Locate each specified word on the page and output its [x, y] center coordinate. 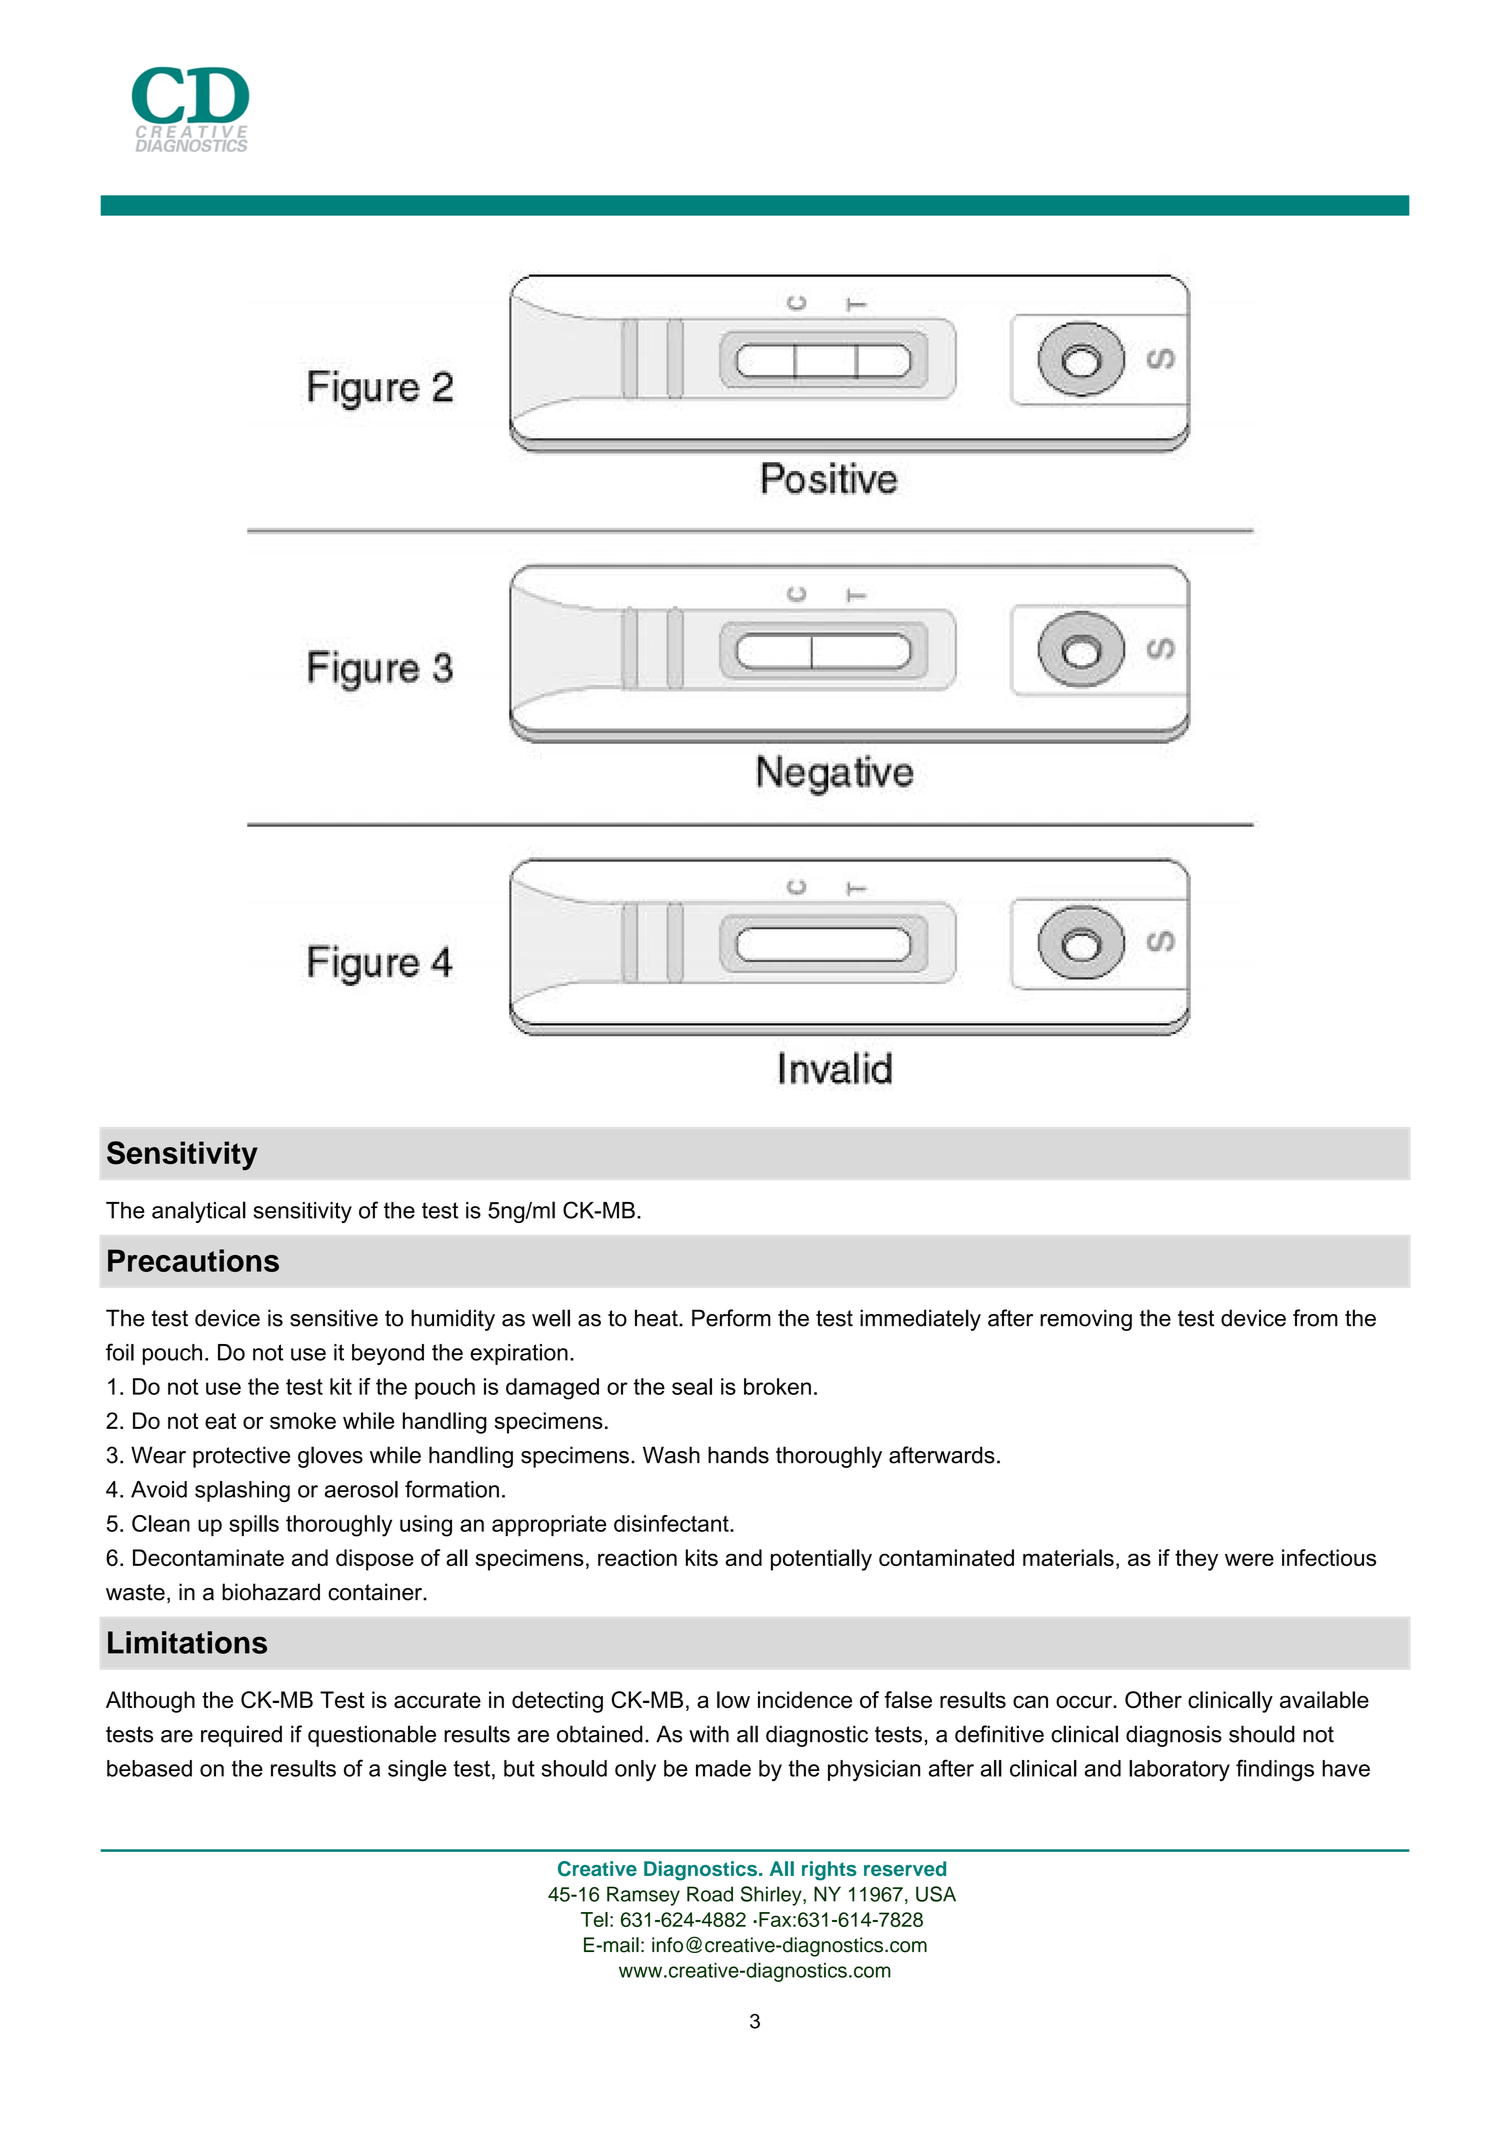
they [1196, 1560]
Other [1153, 1699]
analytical [199, 1212]
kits [702, 1557]
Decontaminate [208, 1557]
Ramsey [643, 1896]
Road [710, 1894]
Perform [731, 1318]
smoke [303, 1420]
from [1315, 1318]
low [733, 1699]
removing [1086, 1320]
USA [936, 1894]
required [241, 1736]
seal [692, 1386]
